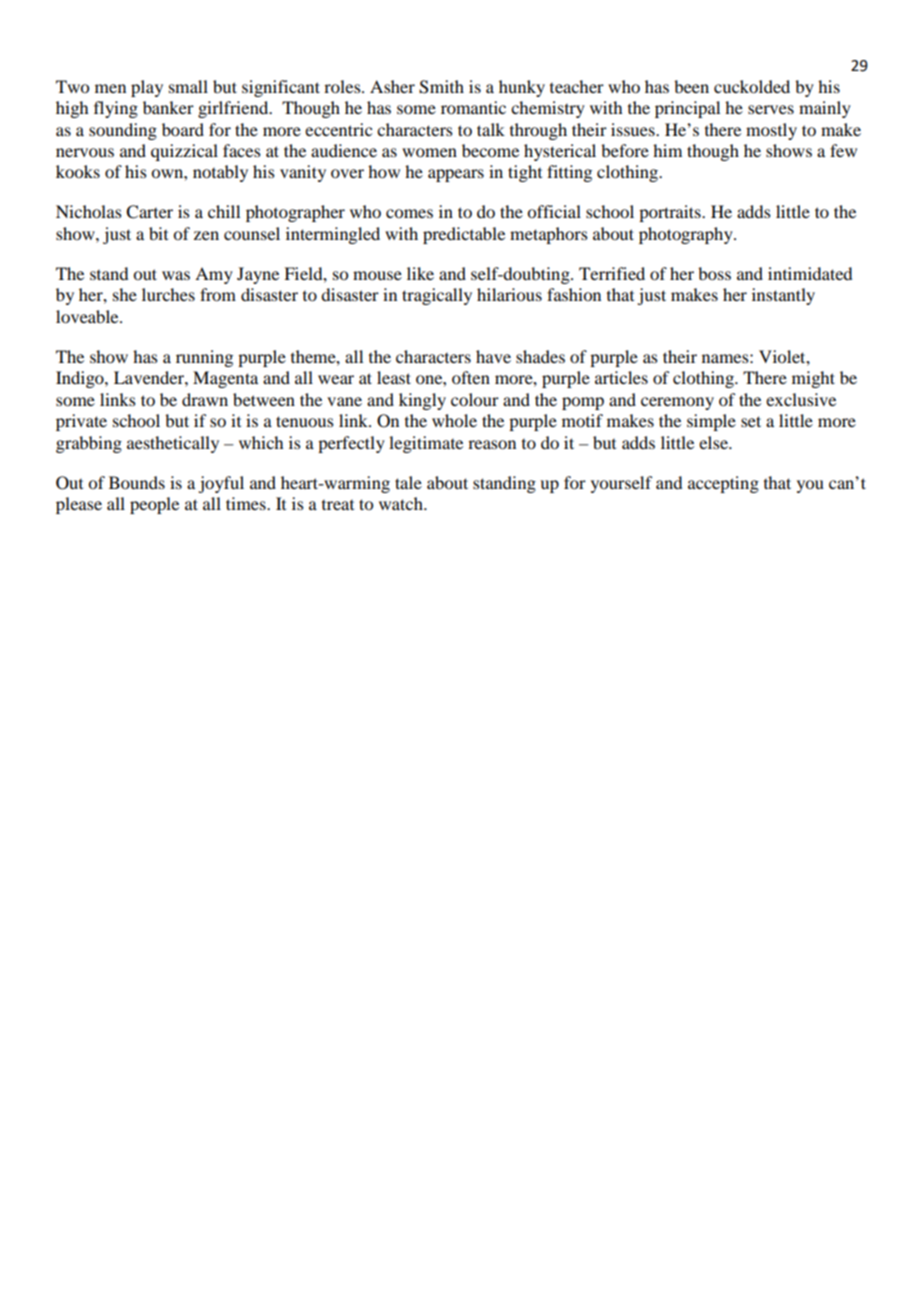 This document has height=1308, width=924. I want to click on drawn, so click(205, 399).
